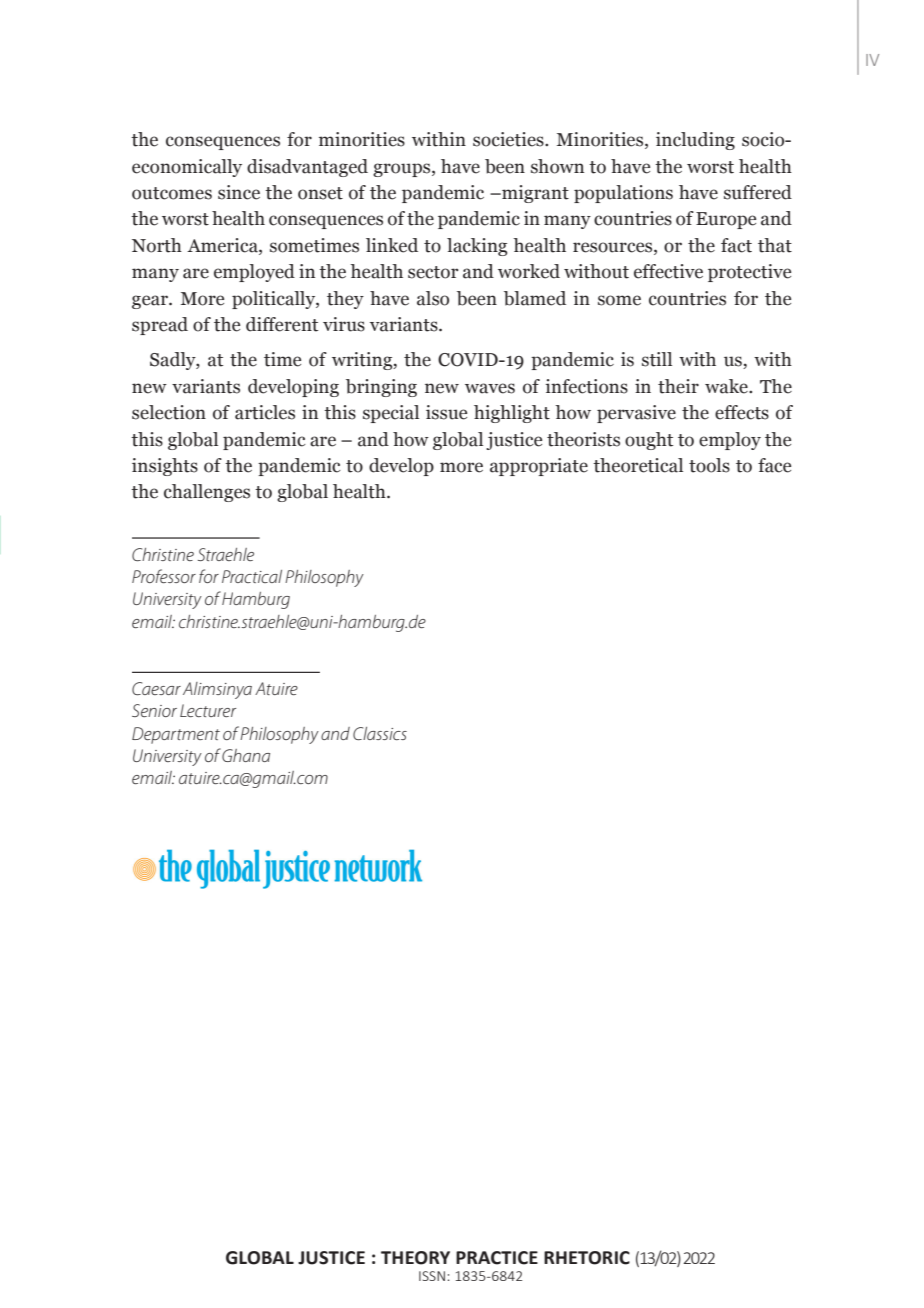 This screenshot has height=1308, width=924. What do you see at coordinates (246, 755) in the screenshot?
I see `Ghana` at bounding box center [246, 755].
